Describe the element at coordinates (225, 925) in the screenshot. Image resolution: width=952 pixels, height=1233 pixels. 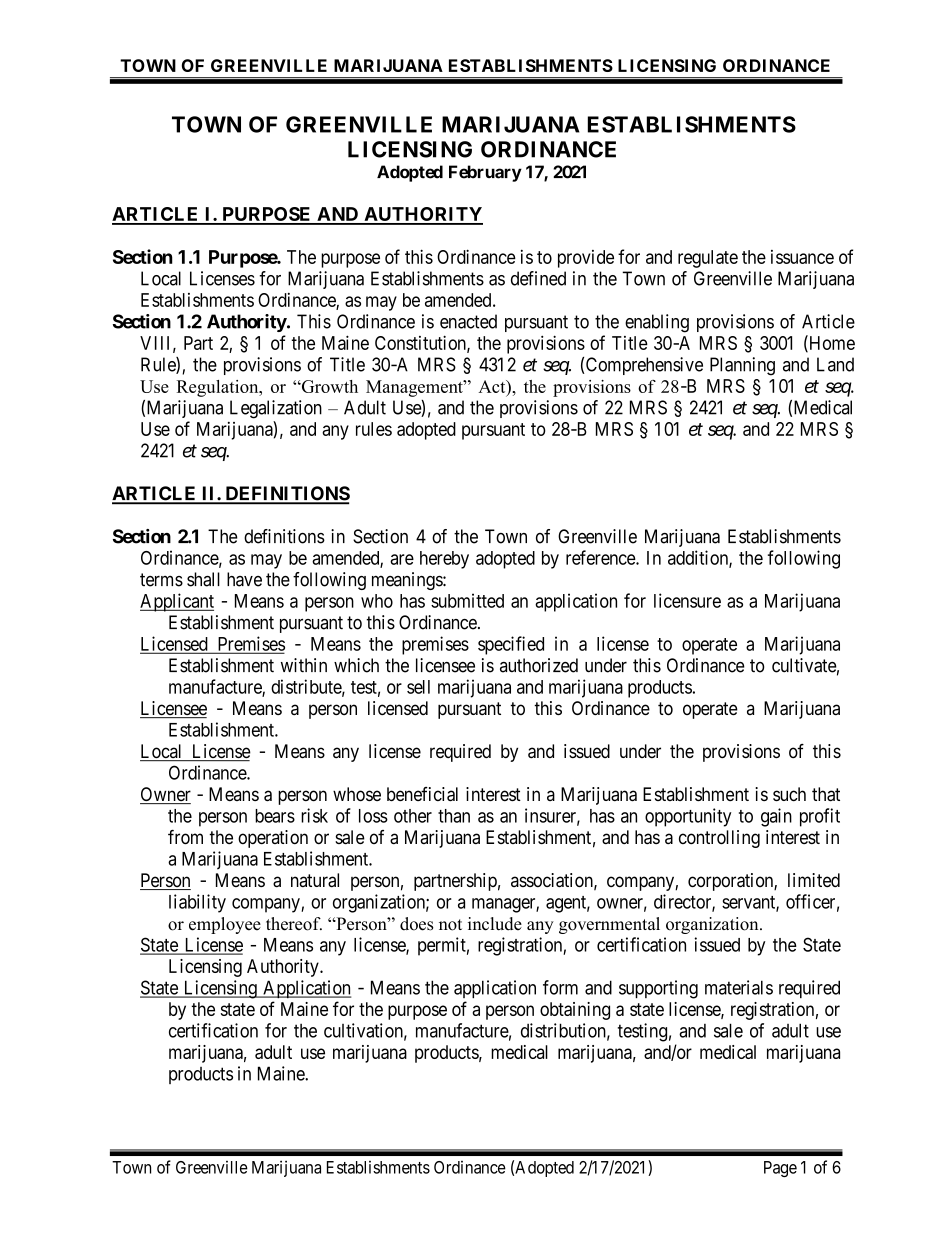
I see `employee` at that location.
